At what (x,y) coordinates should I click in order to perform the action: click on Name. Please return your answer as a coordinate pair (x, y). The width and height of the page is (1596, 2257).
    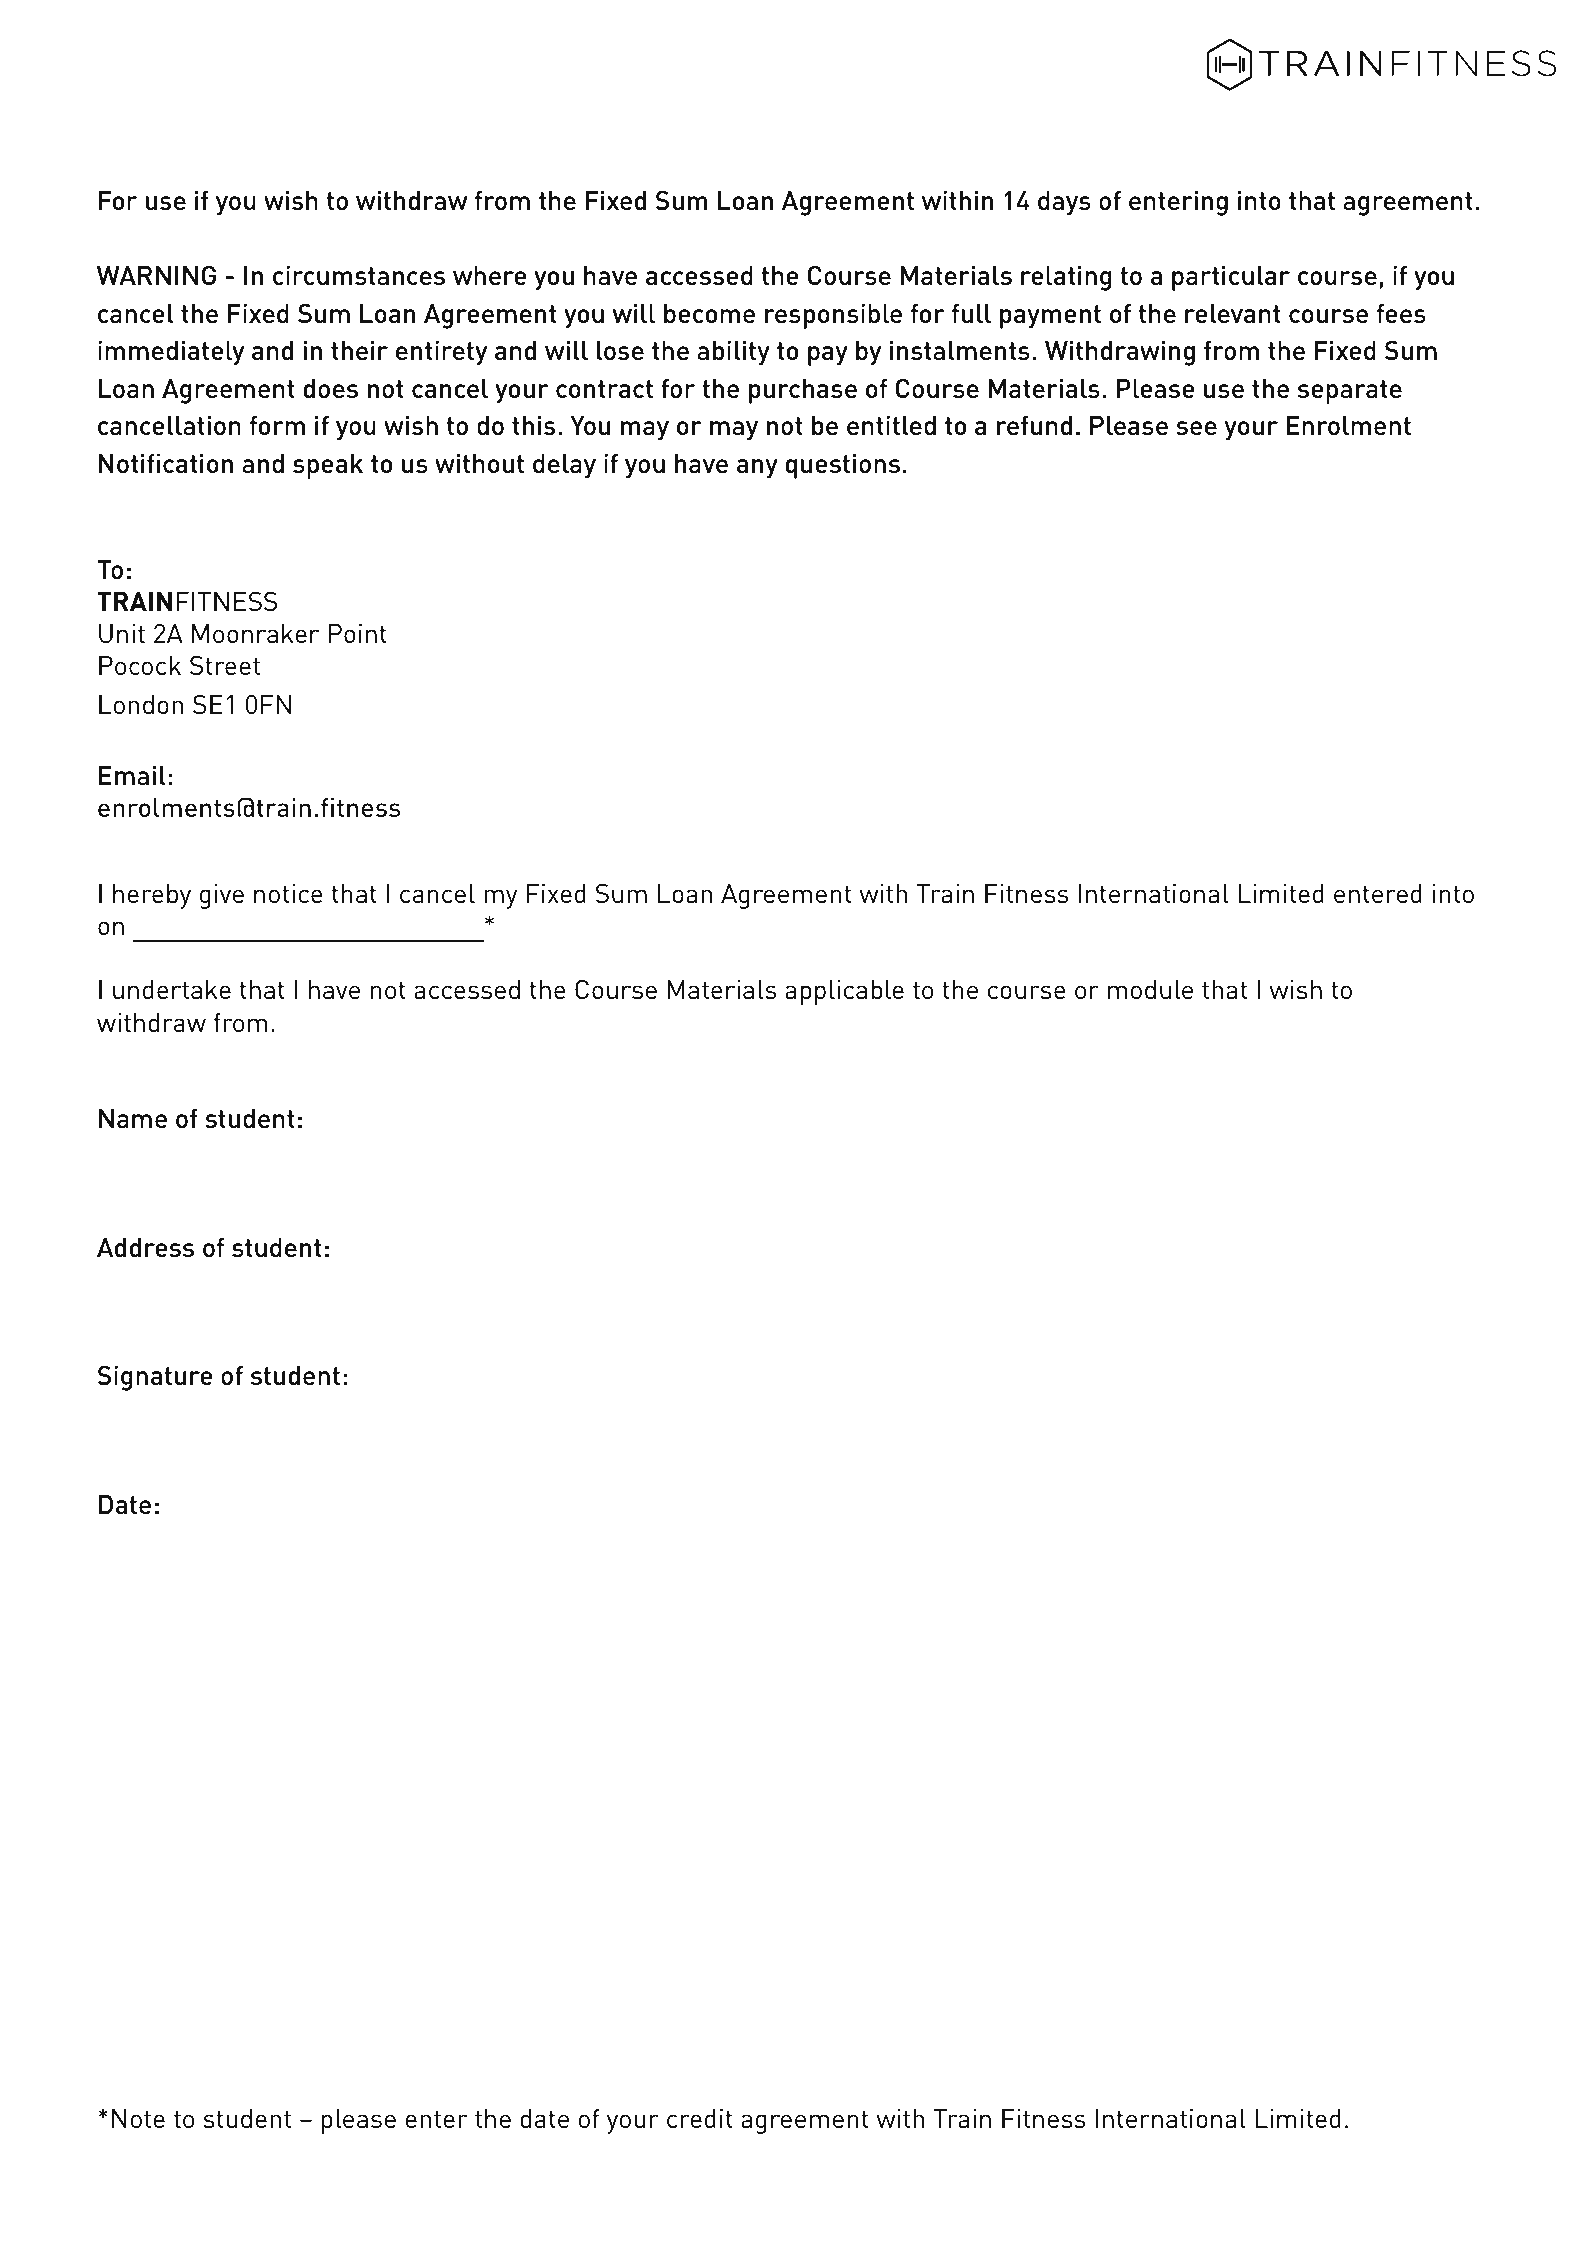
    Looking at the image, I should click on (133, 1118).
